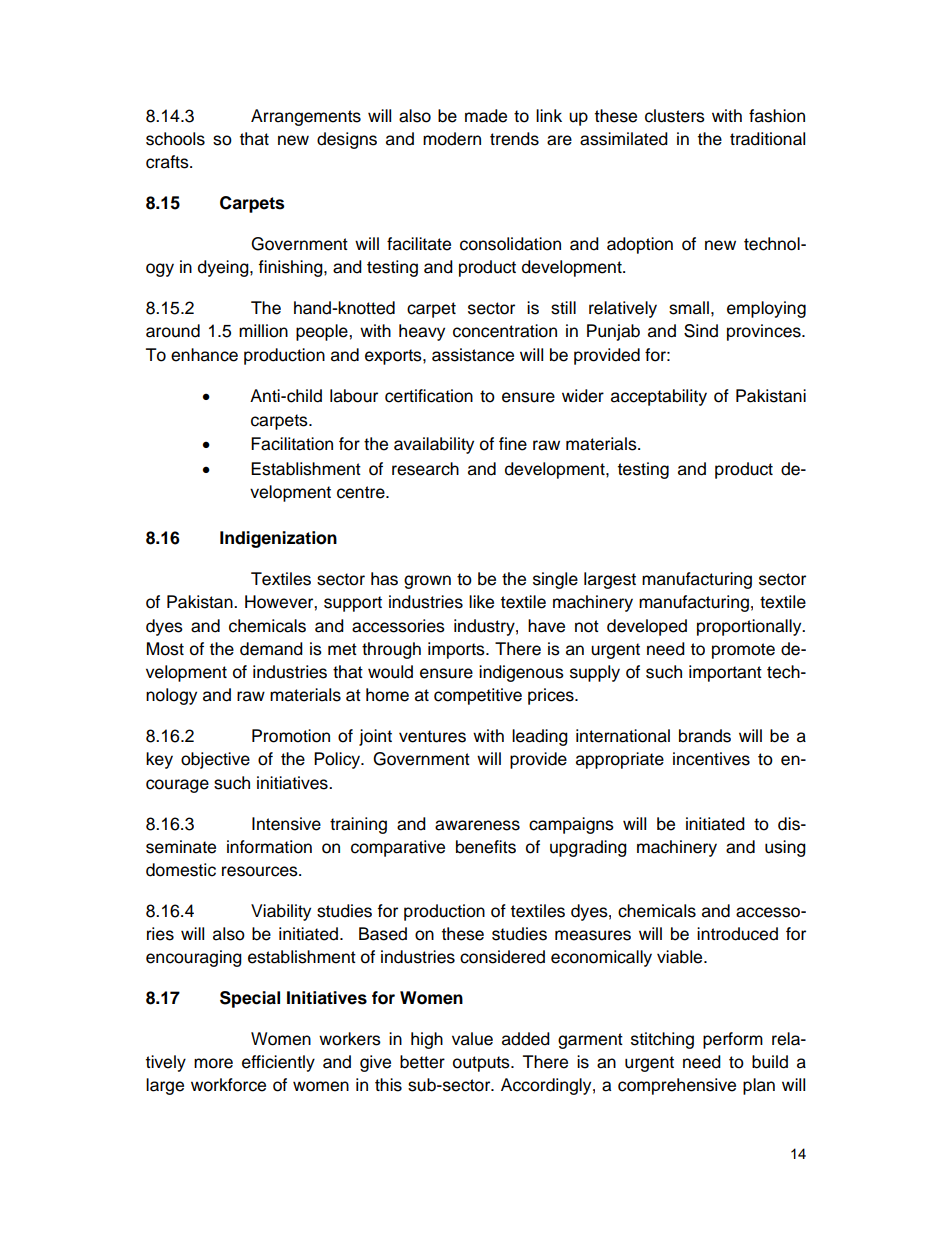 The width and height of the page is (952, 1233). I want to click on assistance, so click(473, 355).
